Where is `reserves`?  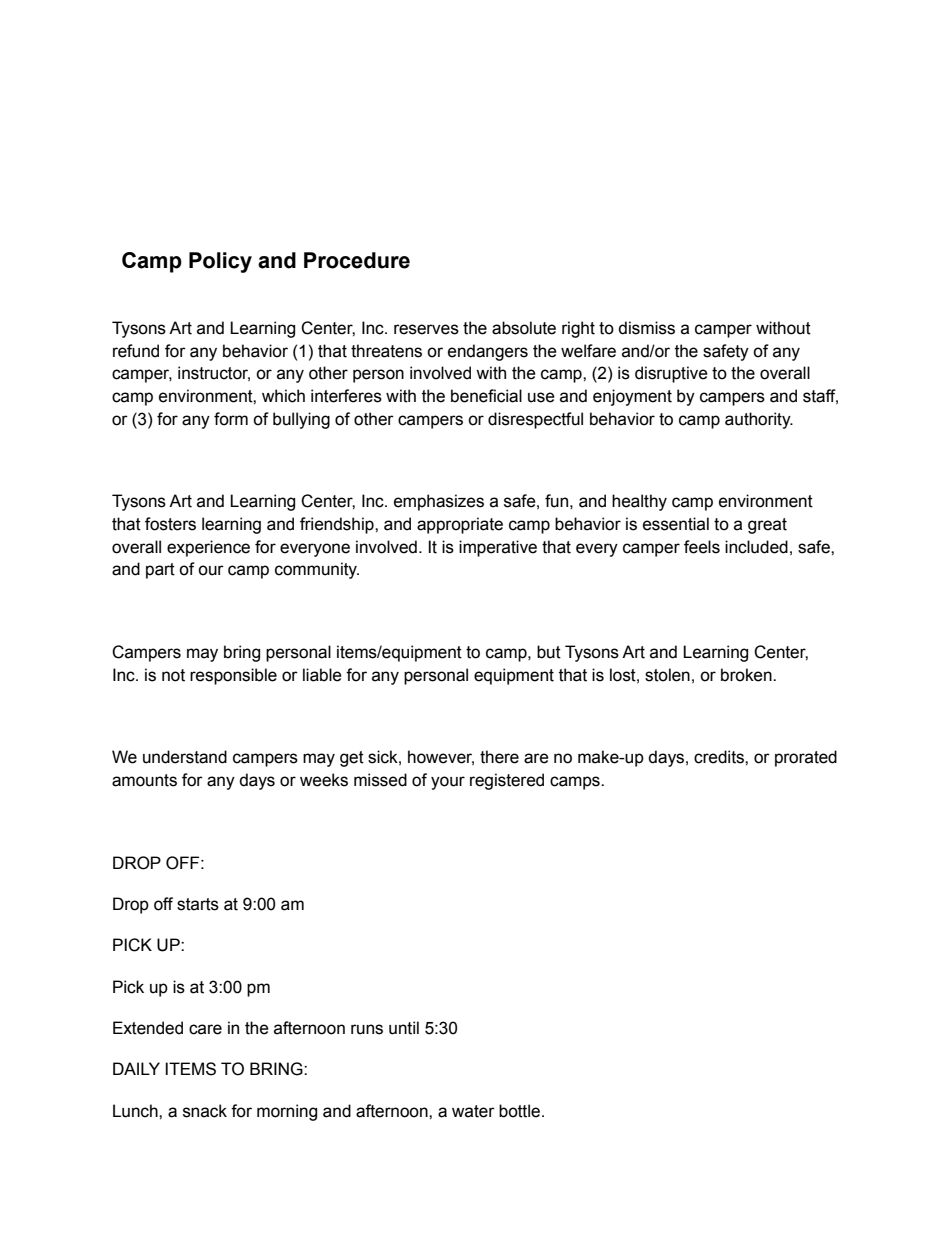 reserves is located at coordinates (426, 329).
